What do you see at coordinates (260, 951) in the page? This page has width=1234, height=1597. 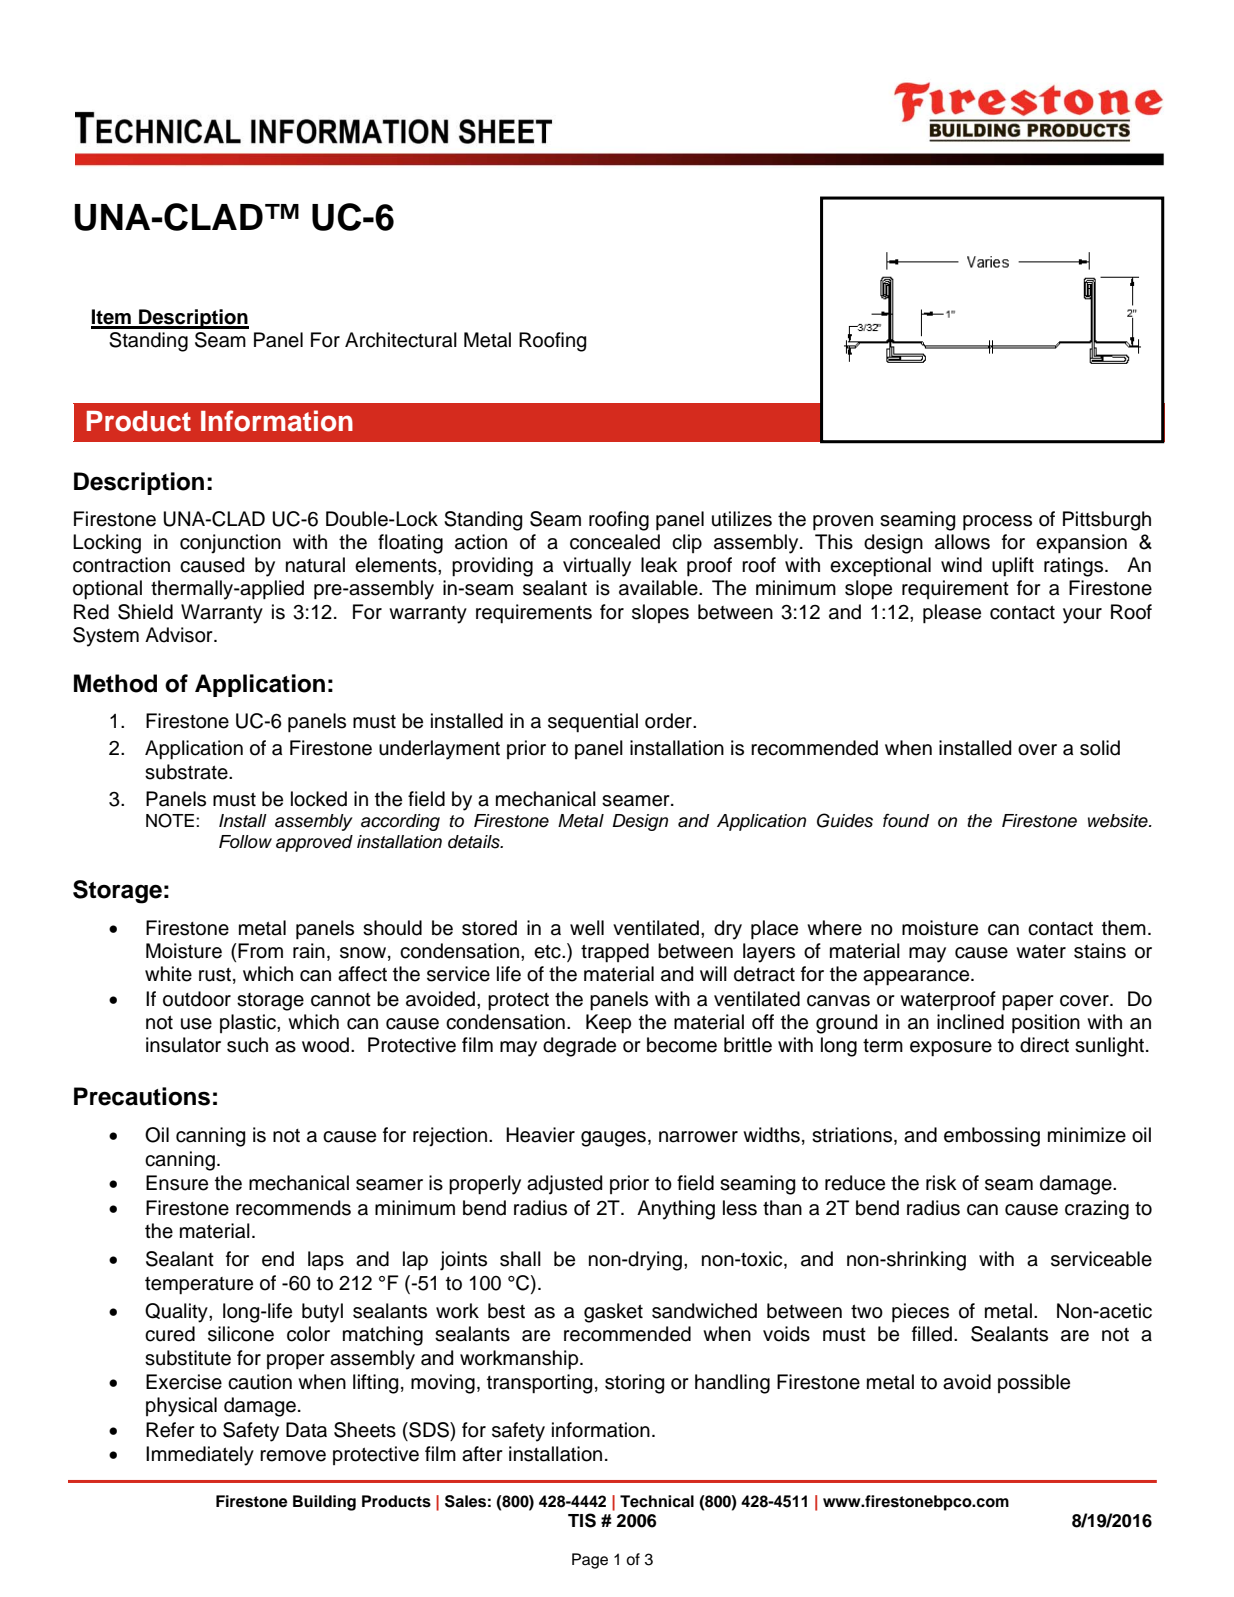 I see `From` at bounding box center [260, 951].
